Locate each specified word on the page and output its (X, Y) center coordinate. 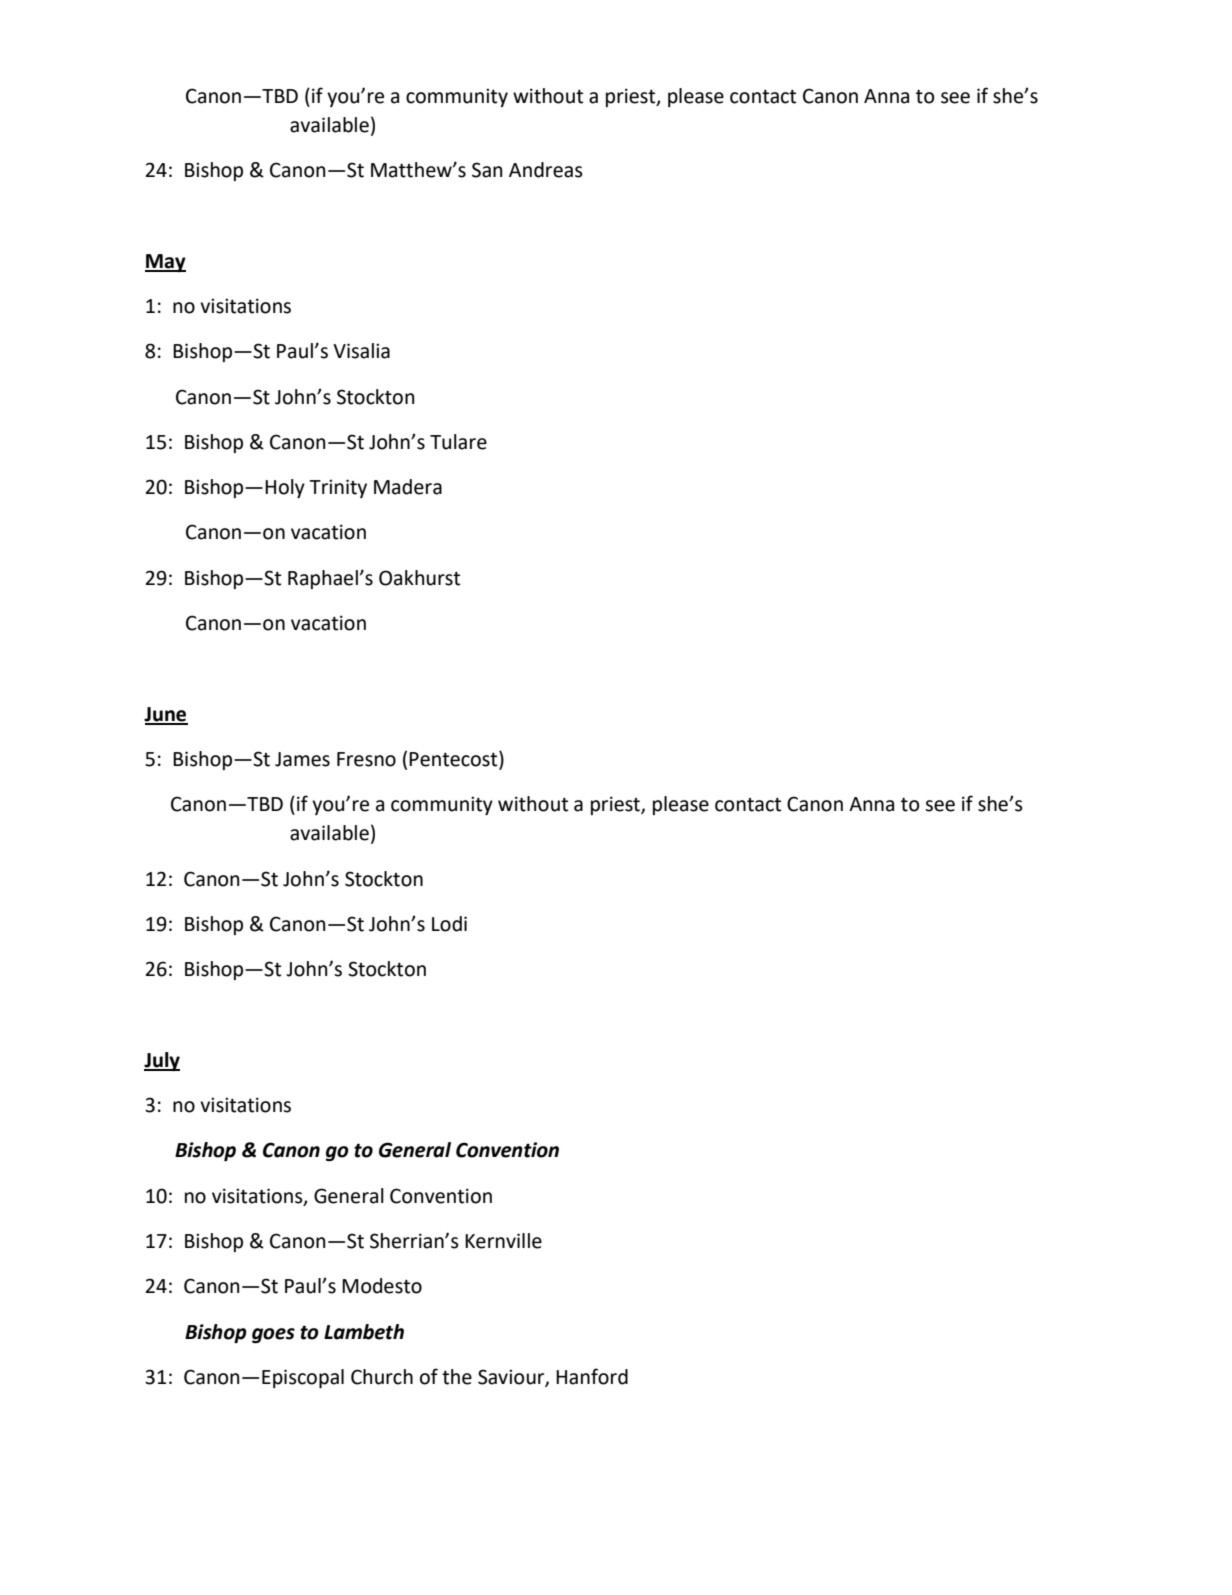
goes (273, 1335)
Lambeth (364, 1332)
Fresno (366, 759)
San (487, 170)
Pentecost (454, 759)
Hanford (592, 1376)
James (302, 759)
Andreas (546, 170)
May (165, 263)
